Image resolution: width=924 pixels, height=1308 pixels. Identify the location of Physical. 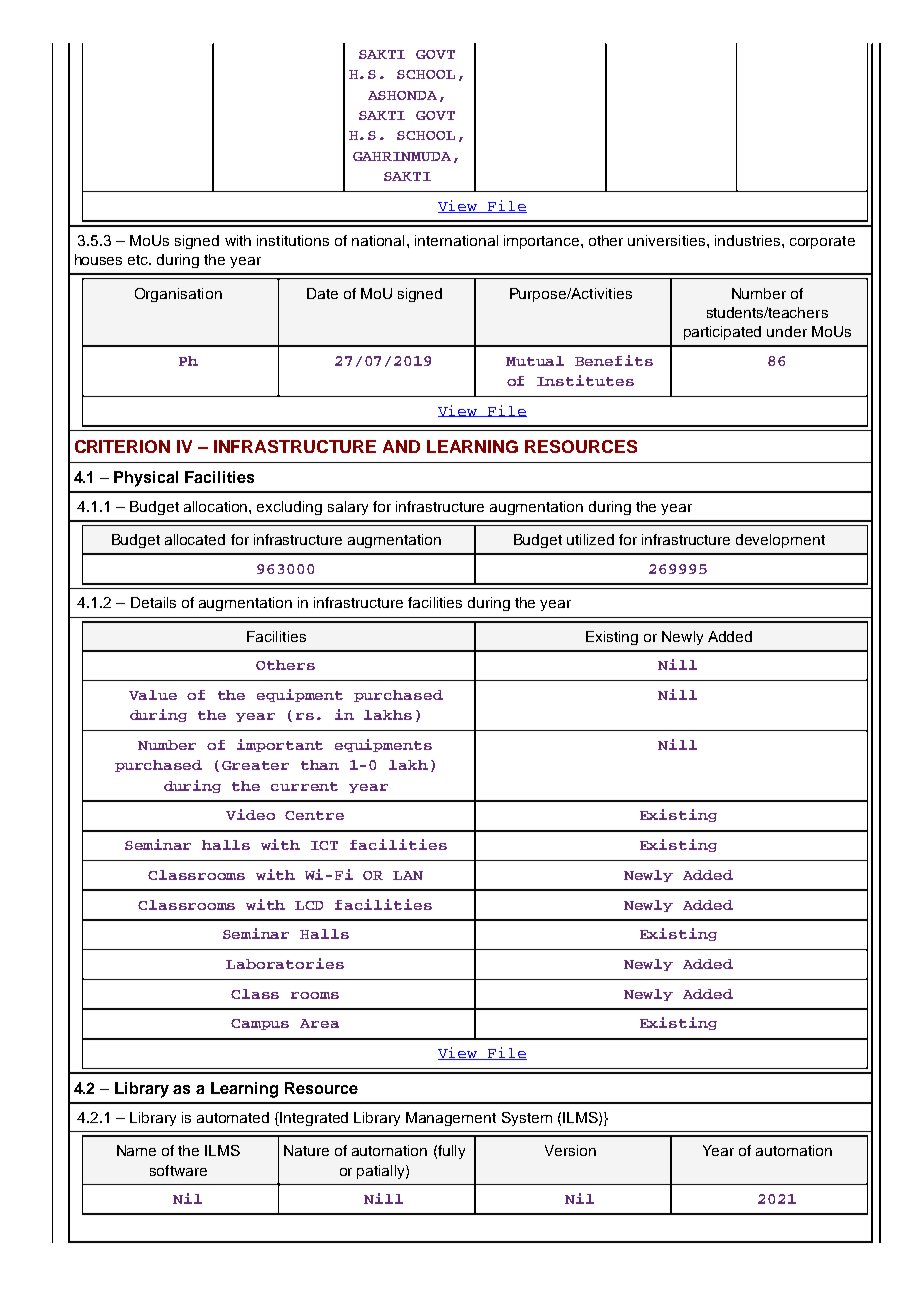
(146, 479).
